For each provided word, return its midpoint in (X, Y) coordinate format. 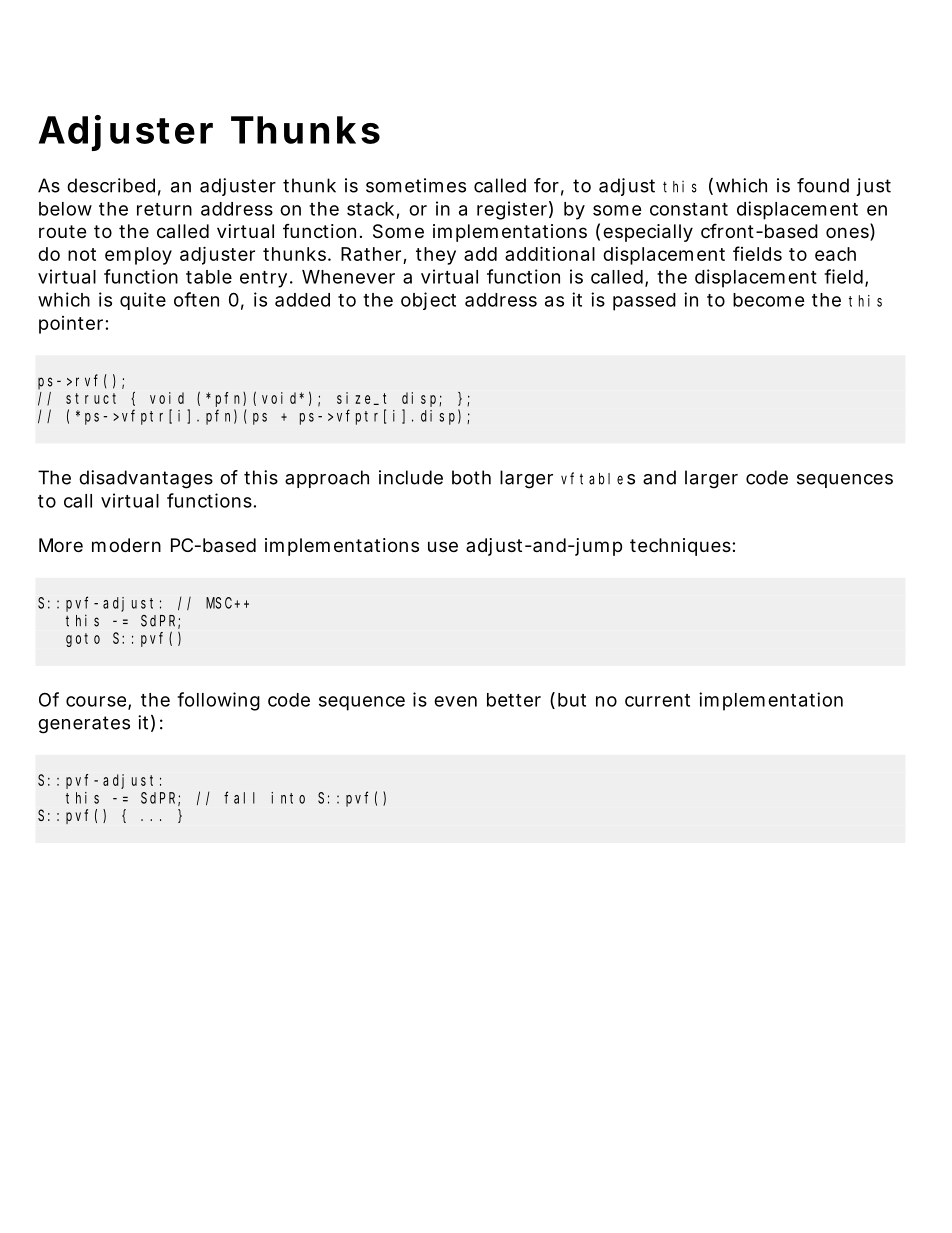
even (455, 701)
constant (689, 209)
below (65, 209)
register (512, 210)
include (411, 477)
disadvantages (146, 479)
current (657, 700)
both (471, 477)
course (96, 701)
